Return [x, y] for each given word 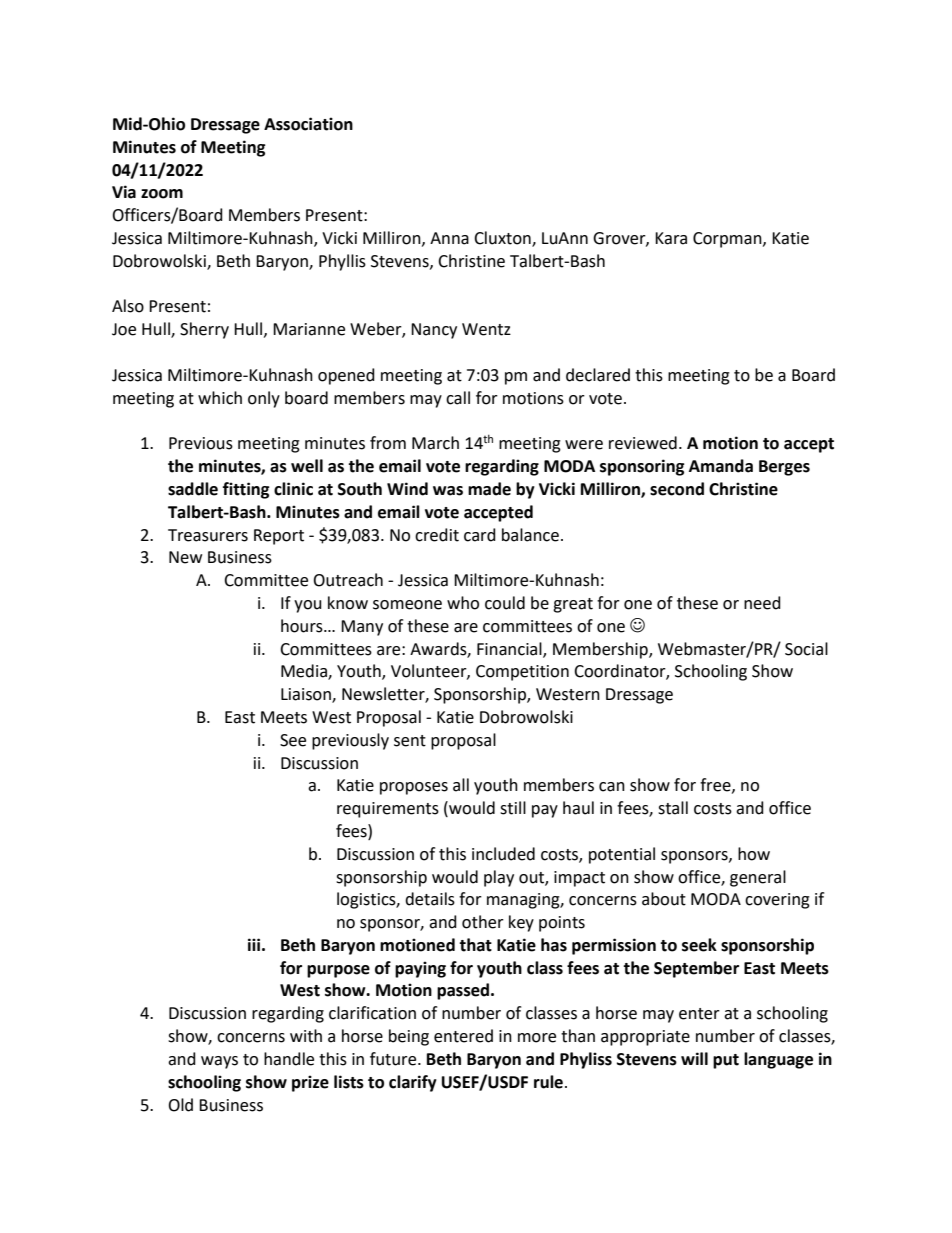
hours [303, 626]
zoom [162, 194]
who [463, 603]
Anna [449, 238]
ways [219, 1062]
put [726, 1061]
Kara [671, 238]
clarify [413, 1083]
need [762, 603]
